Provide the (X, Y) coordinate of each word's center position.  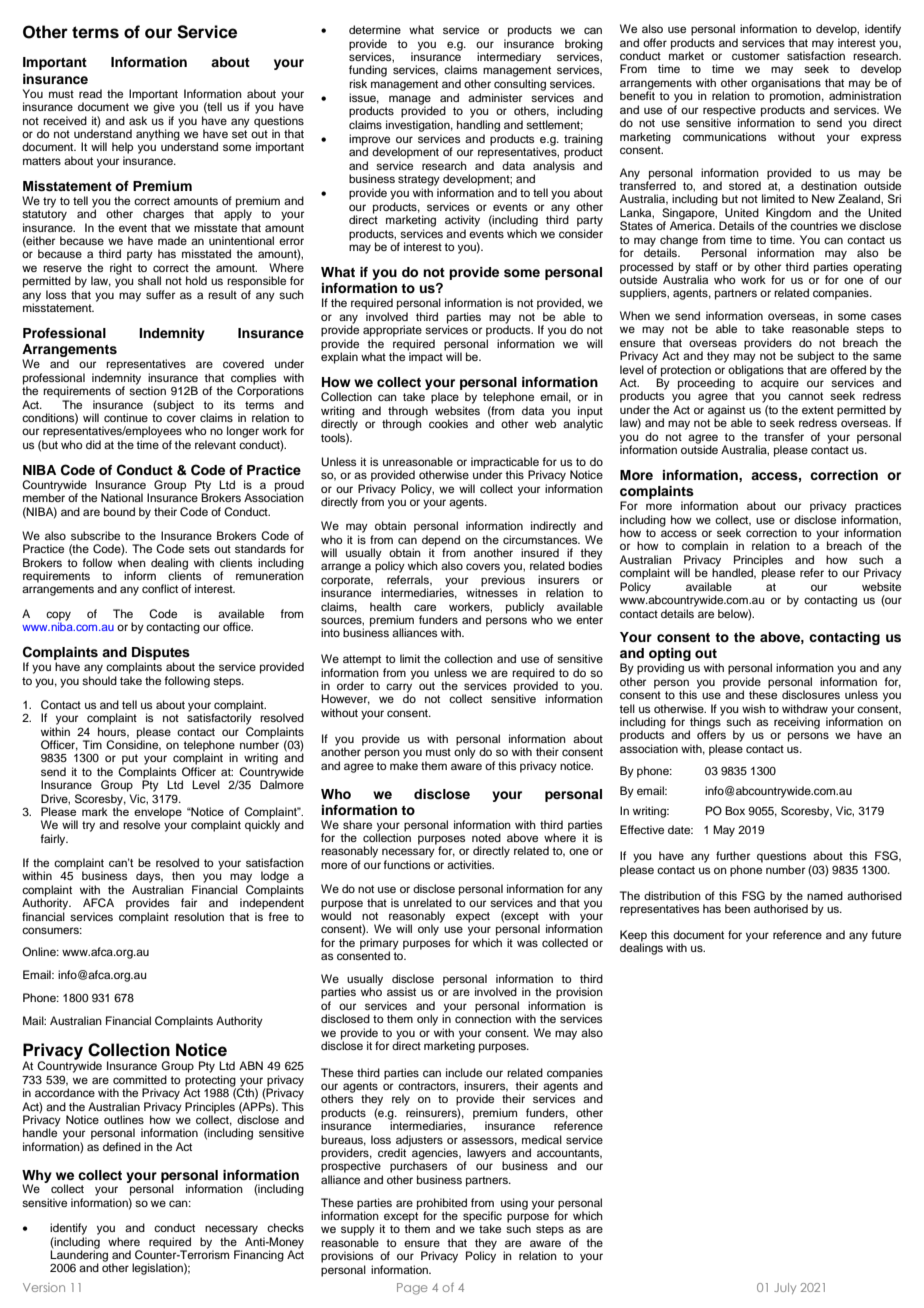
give (164, 108)
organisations (786, 85)
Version (44, 1287)
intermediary (509, 58)
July (785, 1288)
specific (482, 1218)
